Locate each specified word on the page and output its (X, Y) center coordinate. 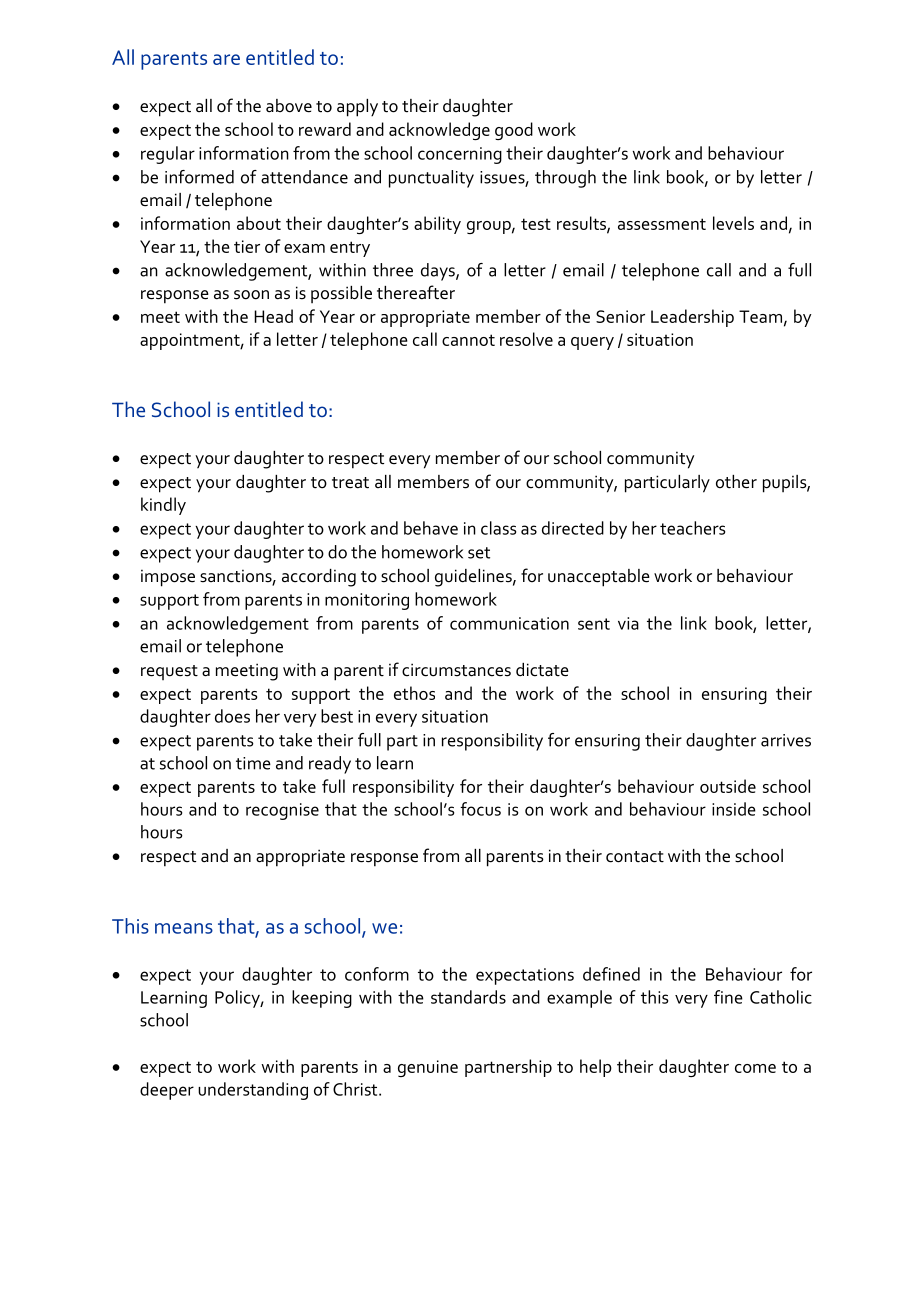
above (289, 106)
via (628, 623)
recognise (282, 811)
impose (168, 578)
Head (273, 316)
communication (509, 623)
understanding (253, 1091)
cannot (468, 340)
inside (734, 809)
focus (480, 809)
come (755, 1068)
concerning (460, 155)
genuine (428, 1068)
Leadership (692, 318)
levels (733, 223)
